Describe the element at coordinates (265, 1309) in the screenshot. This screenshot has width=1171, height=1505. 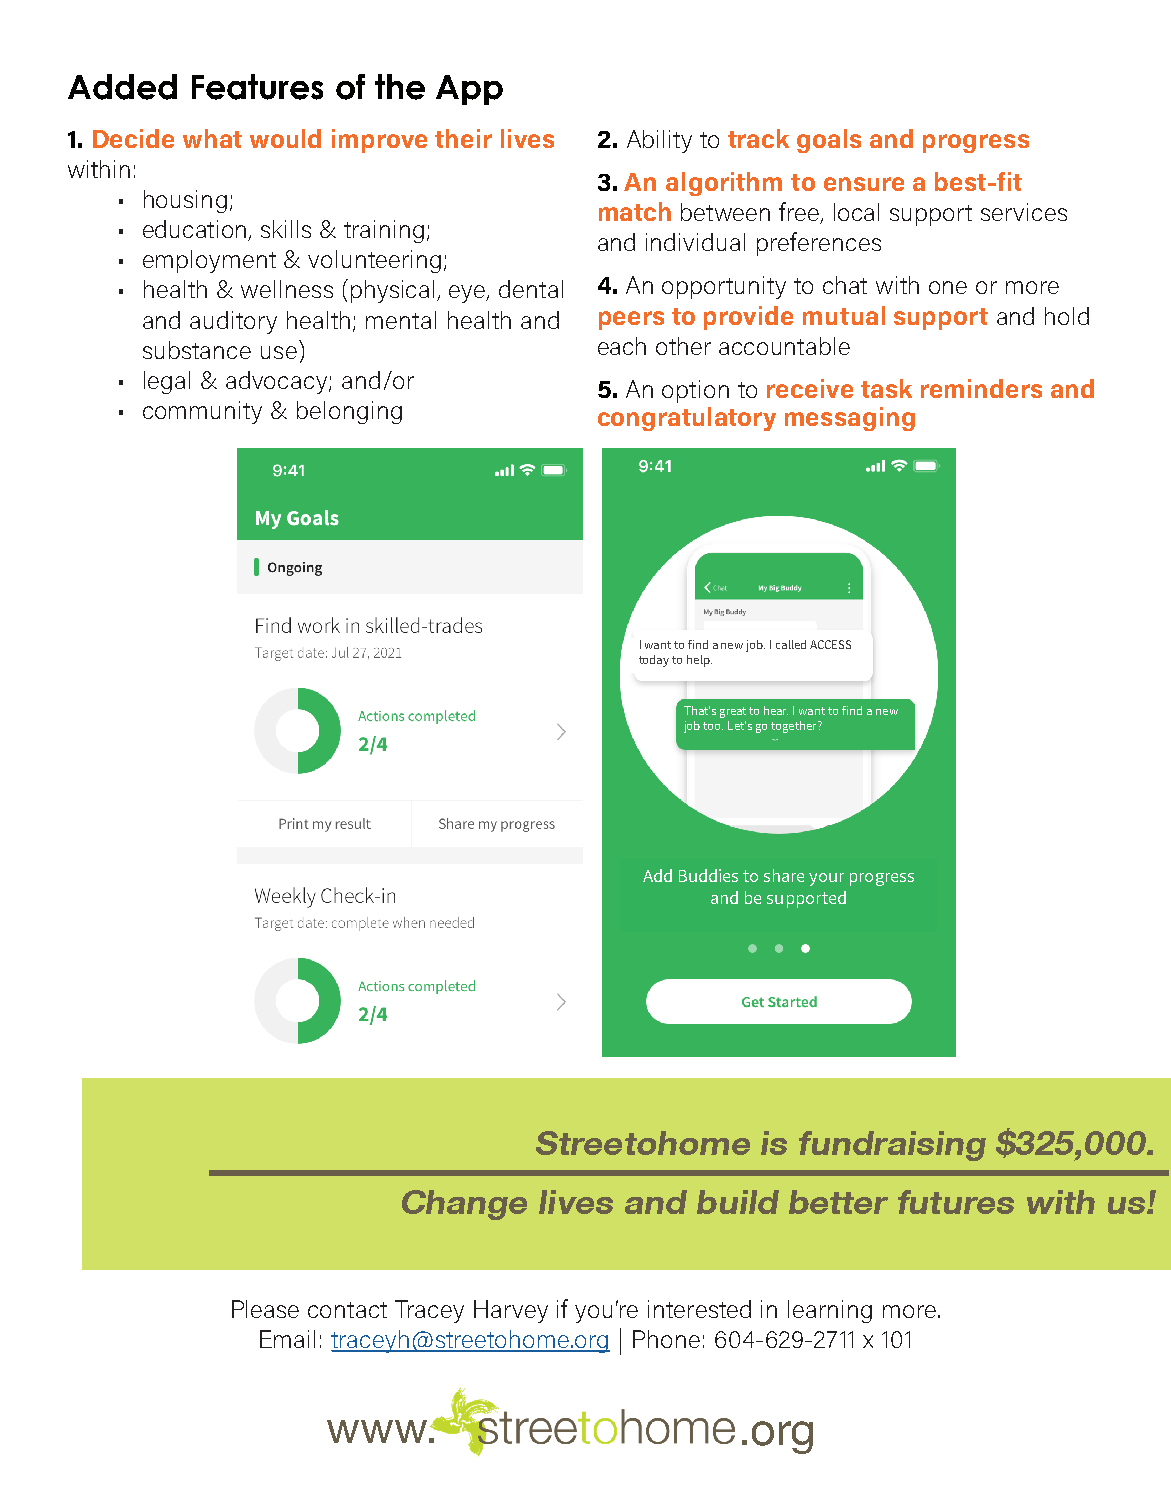
I see `Please` at that location.
